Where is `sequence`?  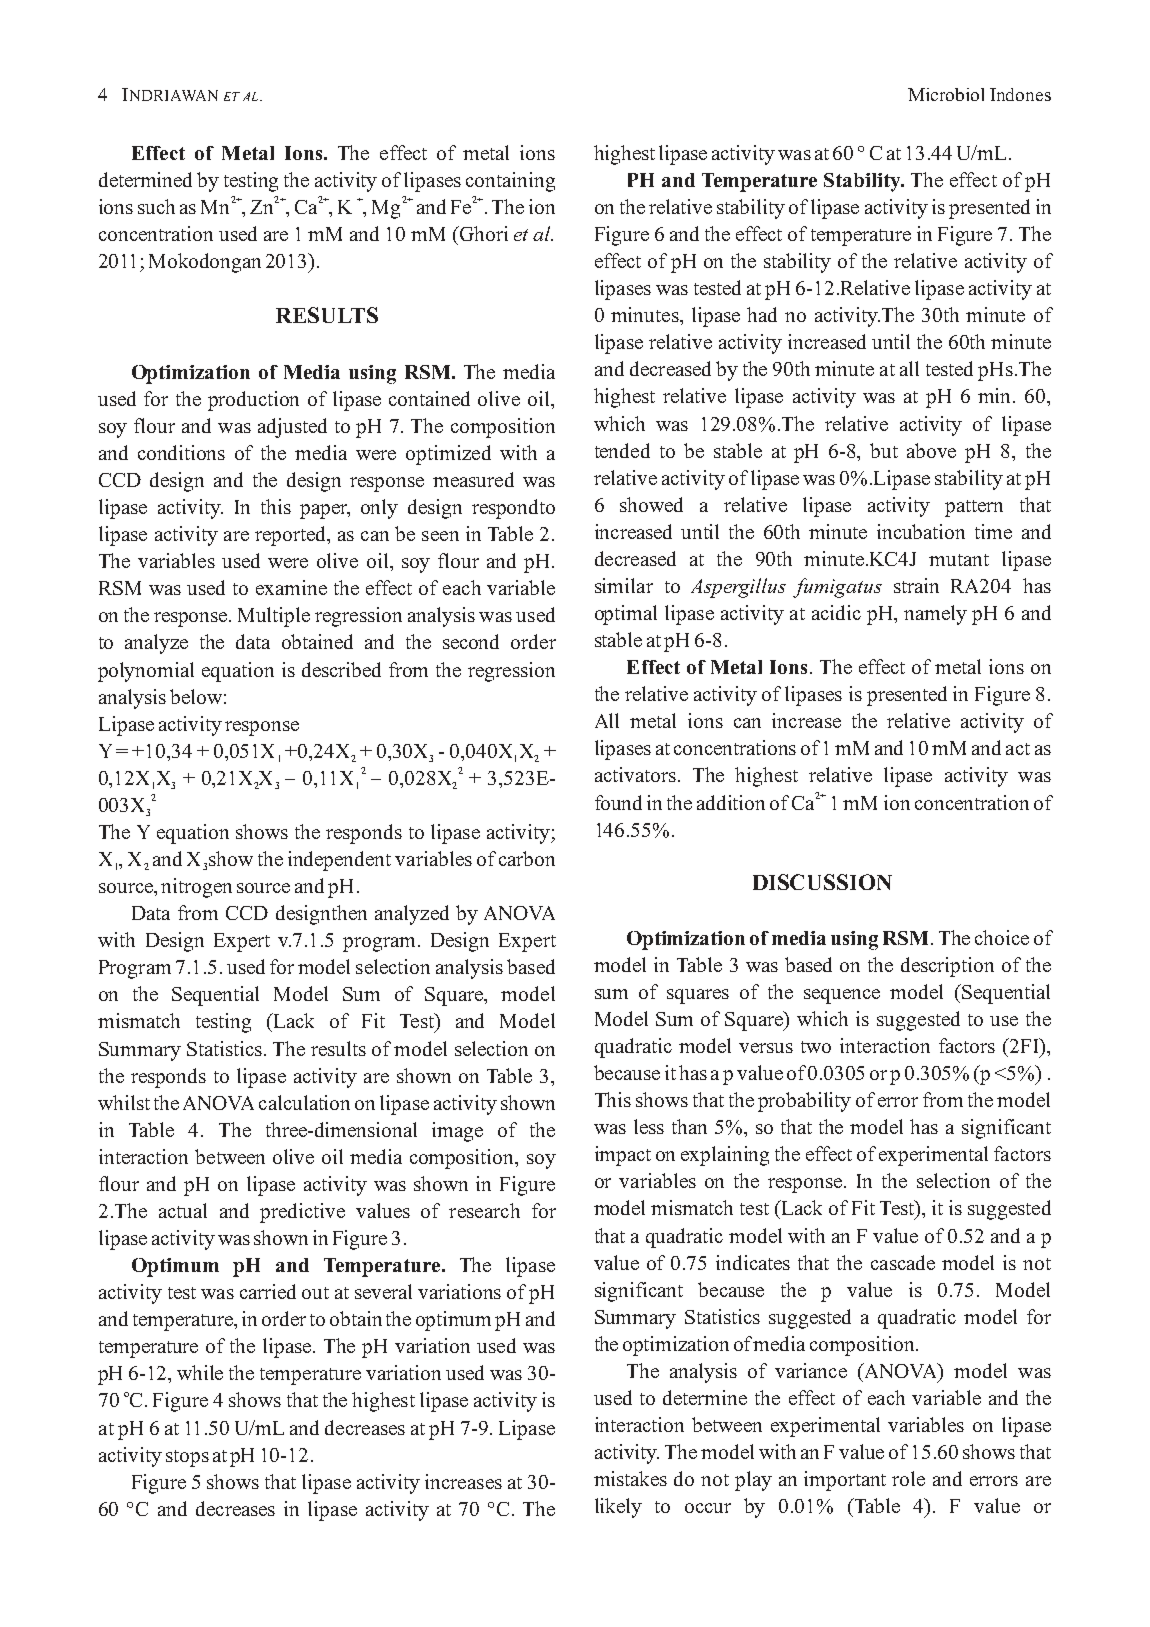
sequence is located at coordinates (842, 996).
